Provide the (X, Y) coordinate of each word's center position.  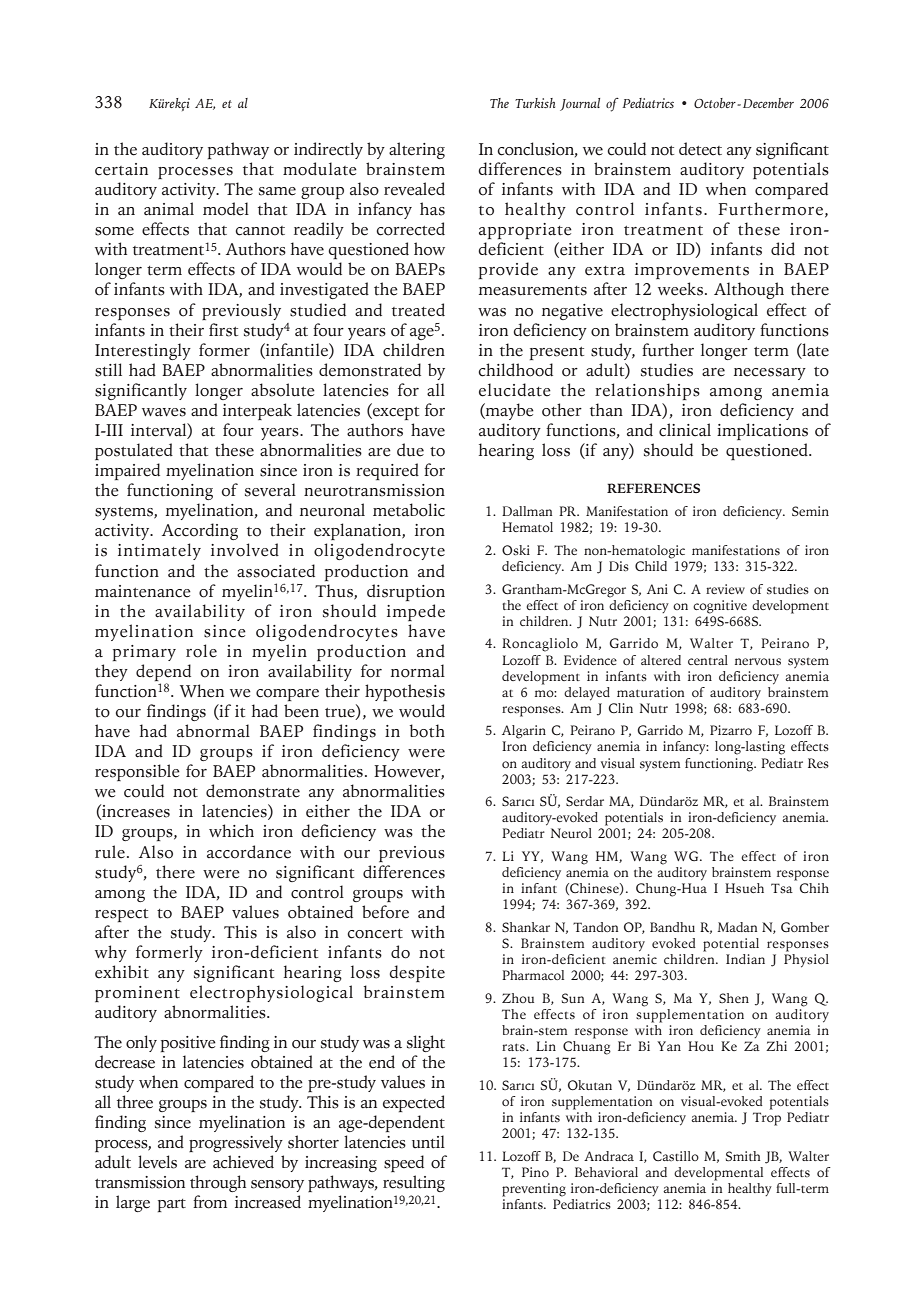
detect (700, 149)
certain (121, 169)
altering (417, 150)
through (218, 1183)
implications (762, 431)
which (231, 831)
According (200, 531)
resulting (414, 1183)
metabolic (409, 510)
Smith (743, 1156)
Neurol (571, 833)
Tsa (782, 888)
